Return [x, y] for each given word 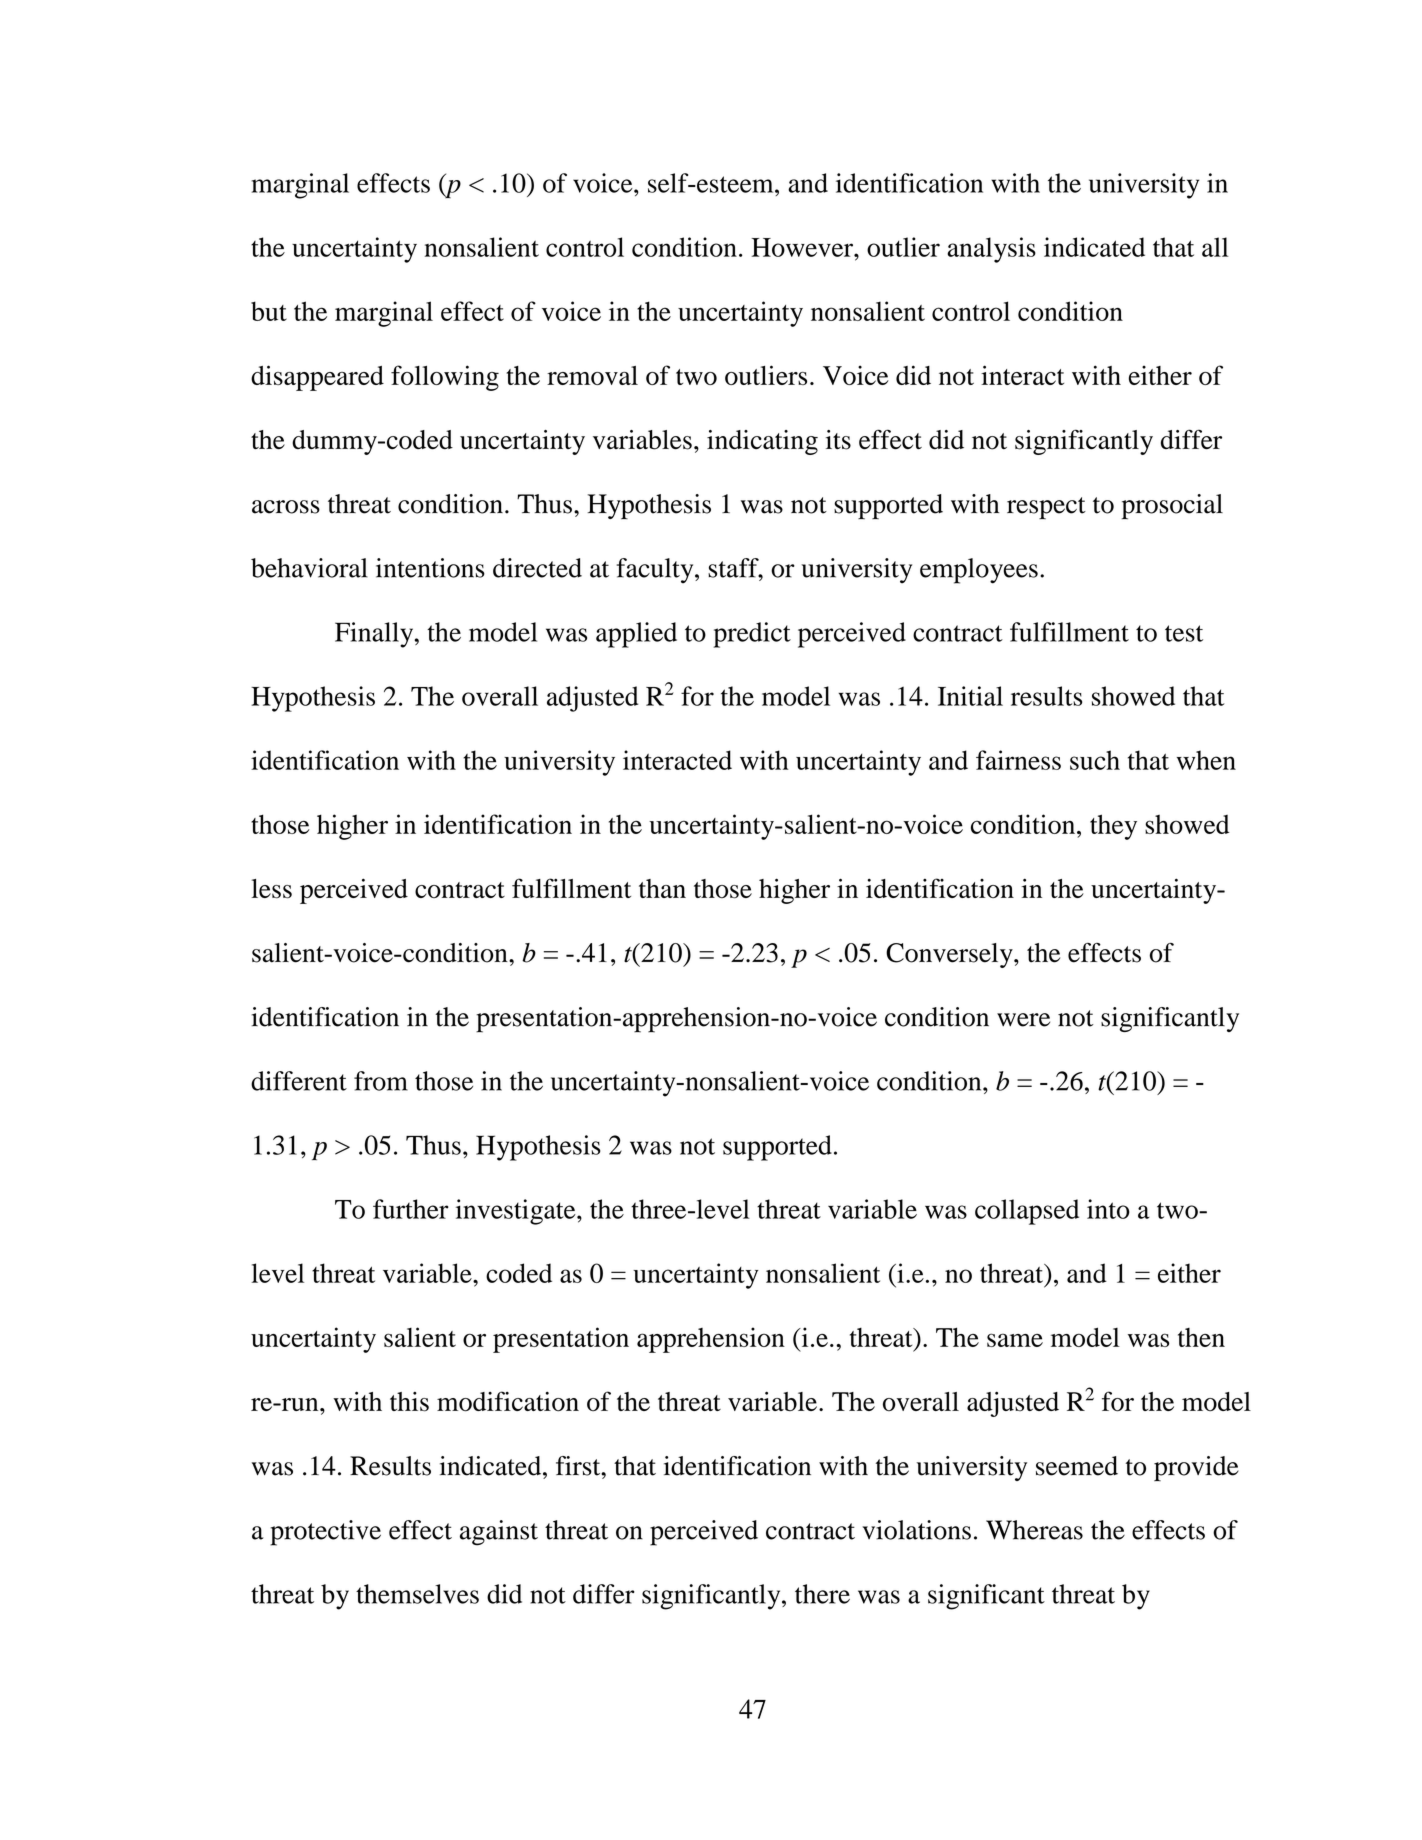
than [662, 888]
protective [325, 1533]
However [803, 247]
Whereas [1034, 1530]
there [822, 1594]
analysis [991, 250]
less [271, 889]
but [269, 311]
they [1113, 827]
